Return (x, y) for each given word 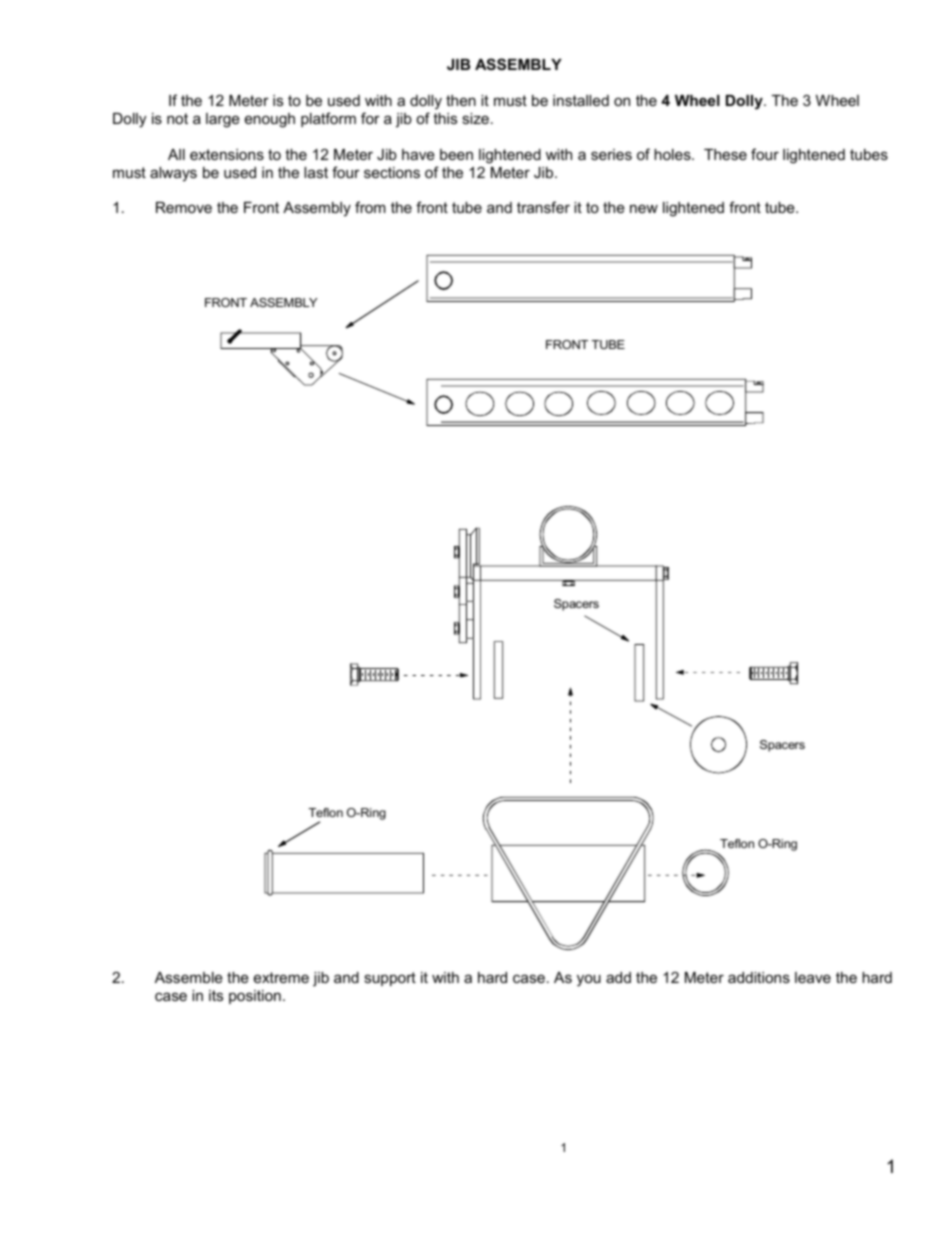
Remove (184, 207)
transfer (543, 207)
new (644, 208)
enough (270, 120)
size (475, 118)
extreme (281, 977)
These (725, 154)
